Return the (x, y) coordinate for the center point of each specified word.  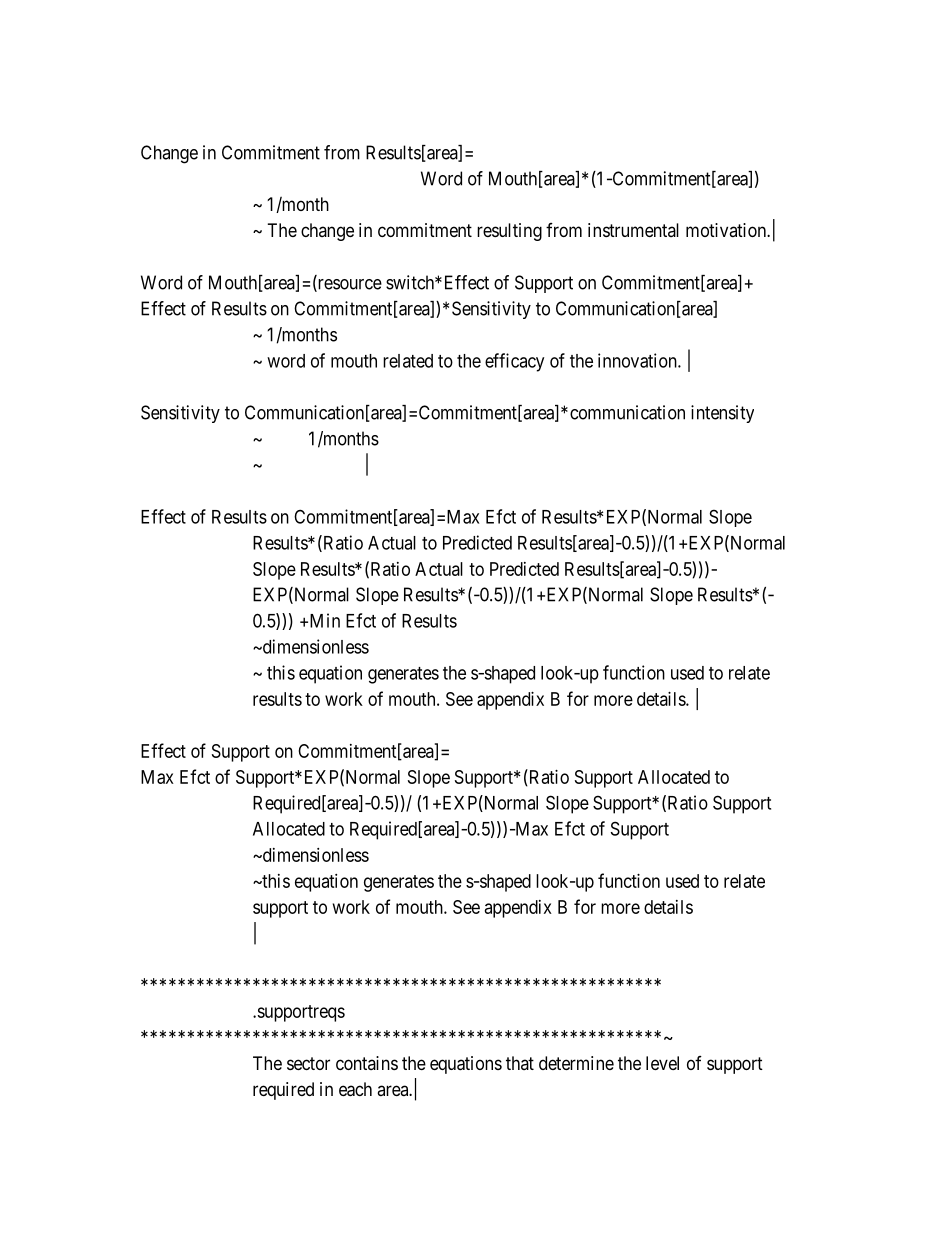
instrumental (633, 230)
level (662, 1063)
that (520, 1063)
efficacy (514, 362)
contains (367, 1063)
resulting (509, 232)
